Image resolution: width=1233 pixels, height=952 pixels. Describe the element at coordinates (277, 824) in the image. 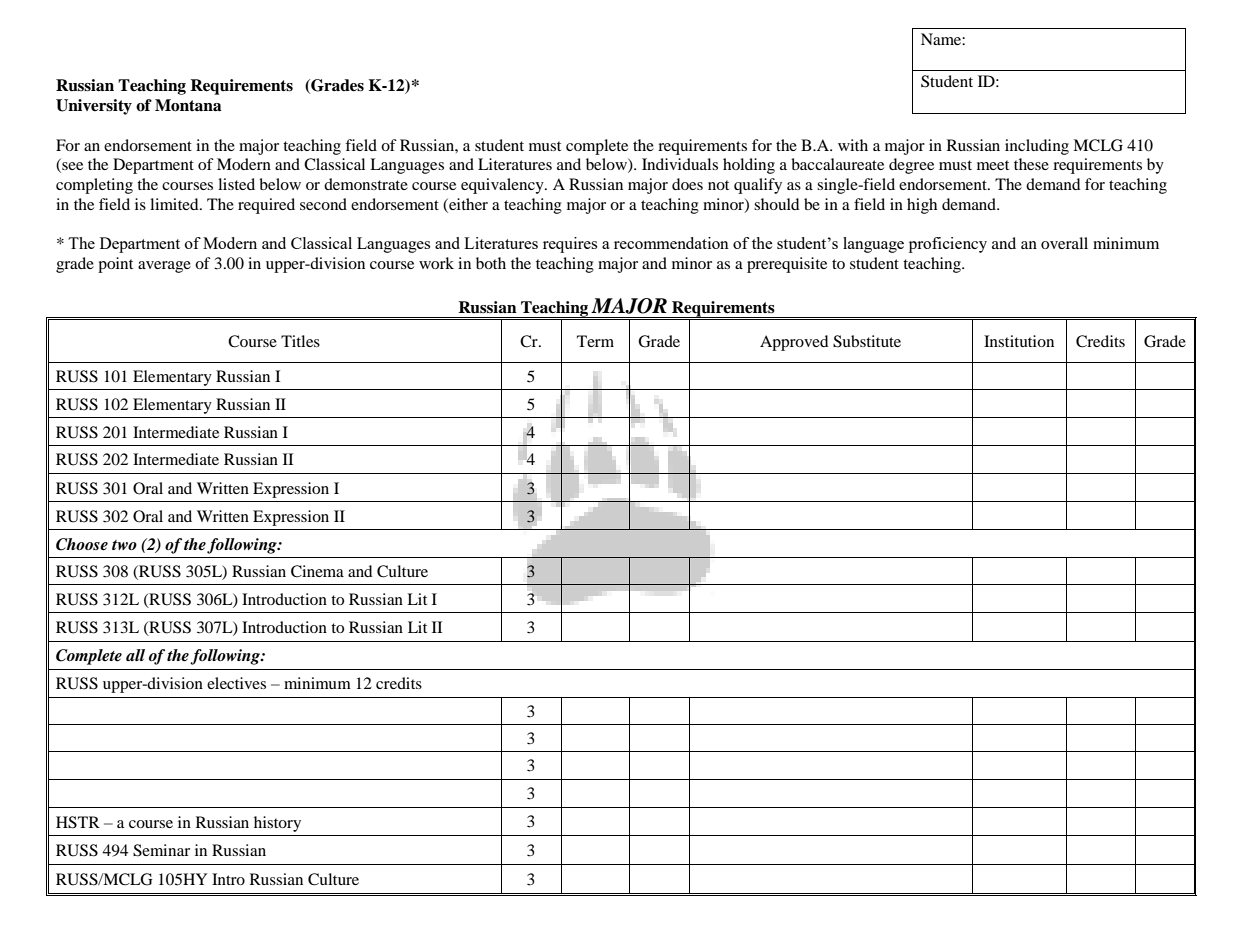

I see `history` at that location.
